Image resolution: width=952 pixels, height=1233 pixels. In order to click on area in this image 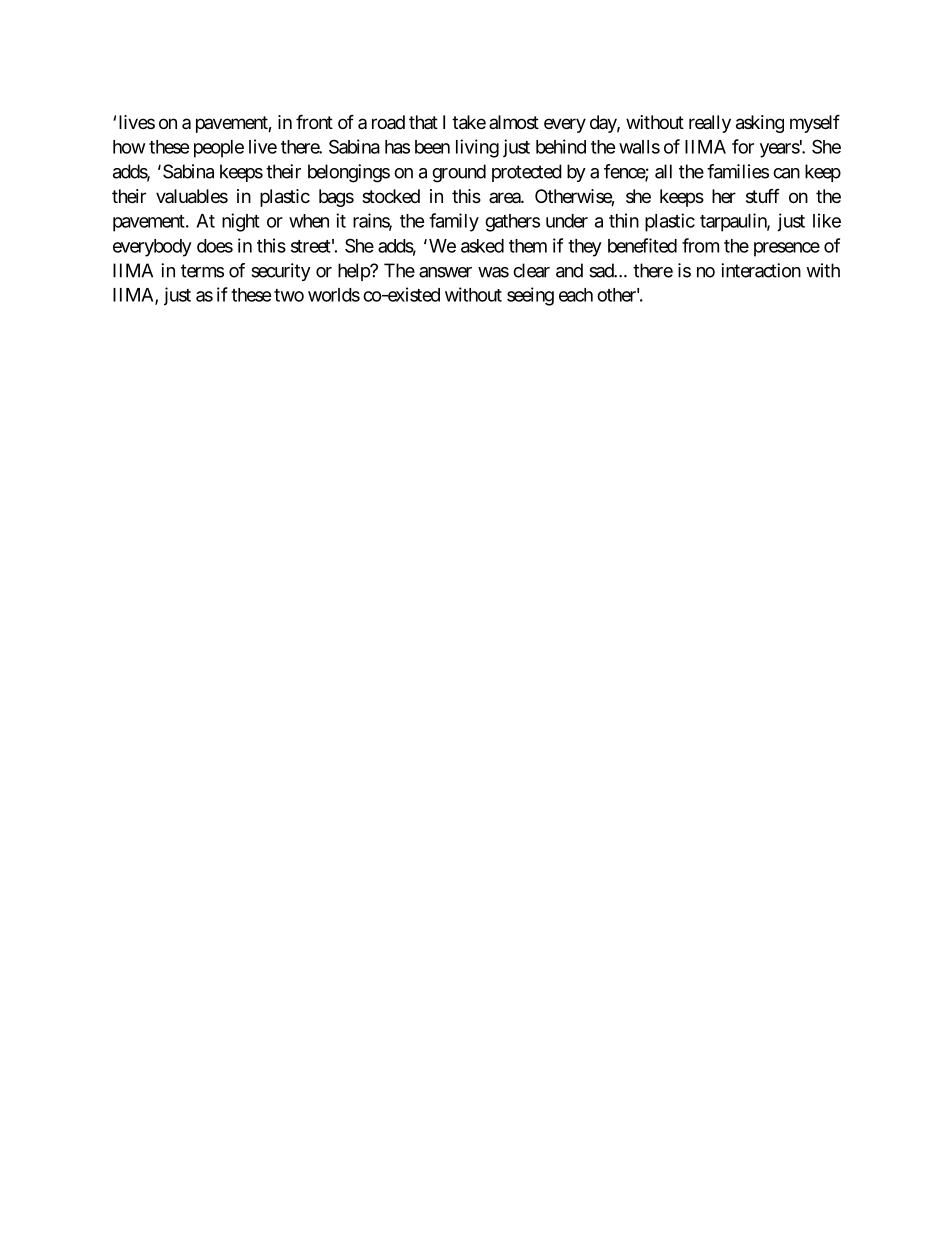, I will do `click(505, 197)`.
